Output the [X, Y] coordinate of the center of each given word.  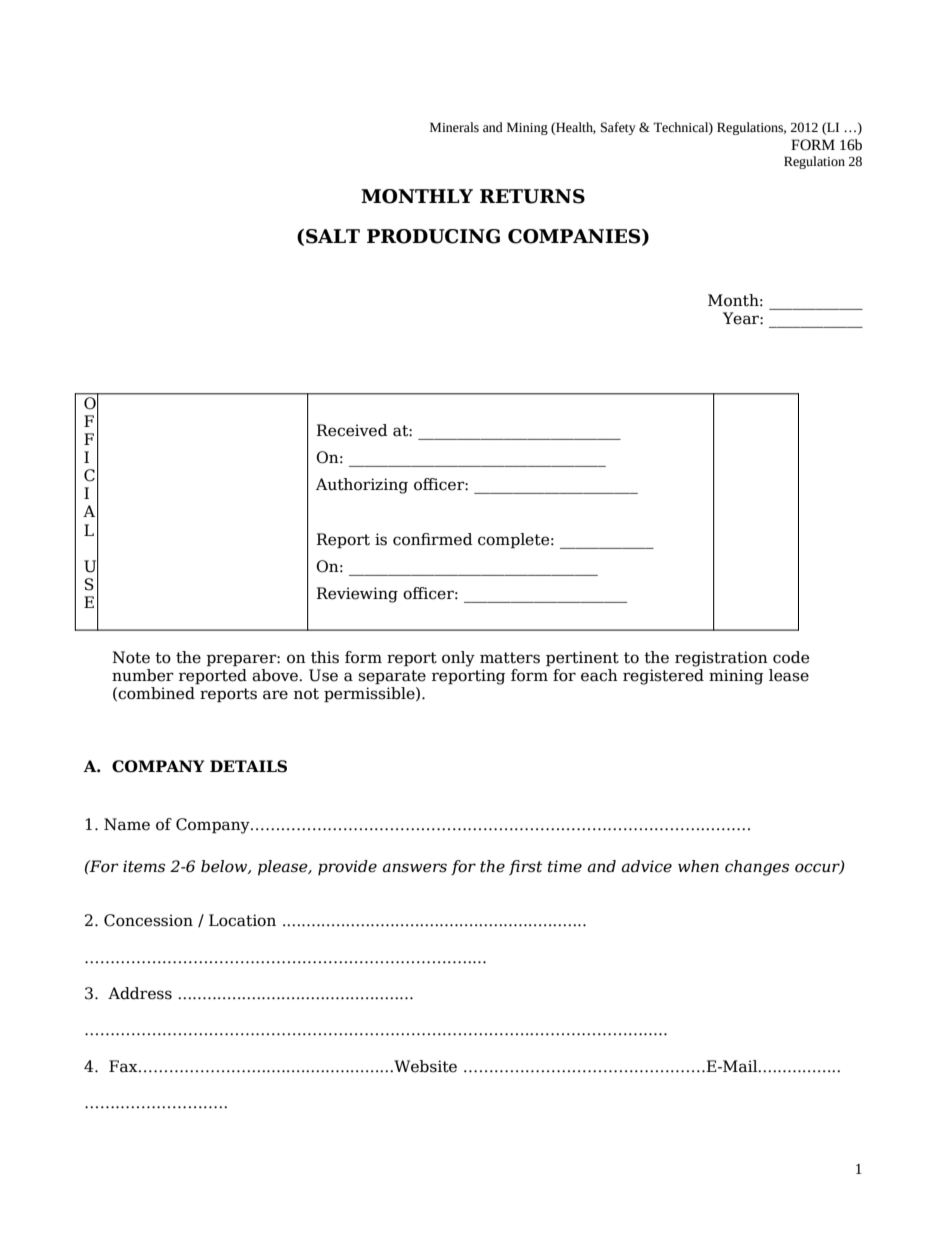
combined [156, 693]
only [458, 659]
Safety [618, 128]
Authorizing [362, 486]
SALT [333, 236]
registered [663, 677]
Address [140, 993]
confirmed [433, 539]
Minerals [454, 127]
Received [352, 430]
